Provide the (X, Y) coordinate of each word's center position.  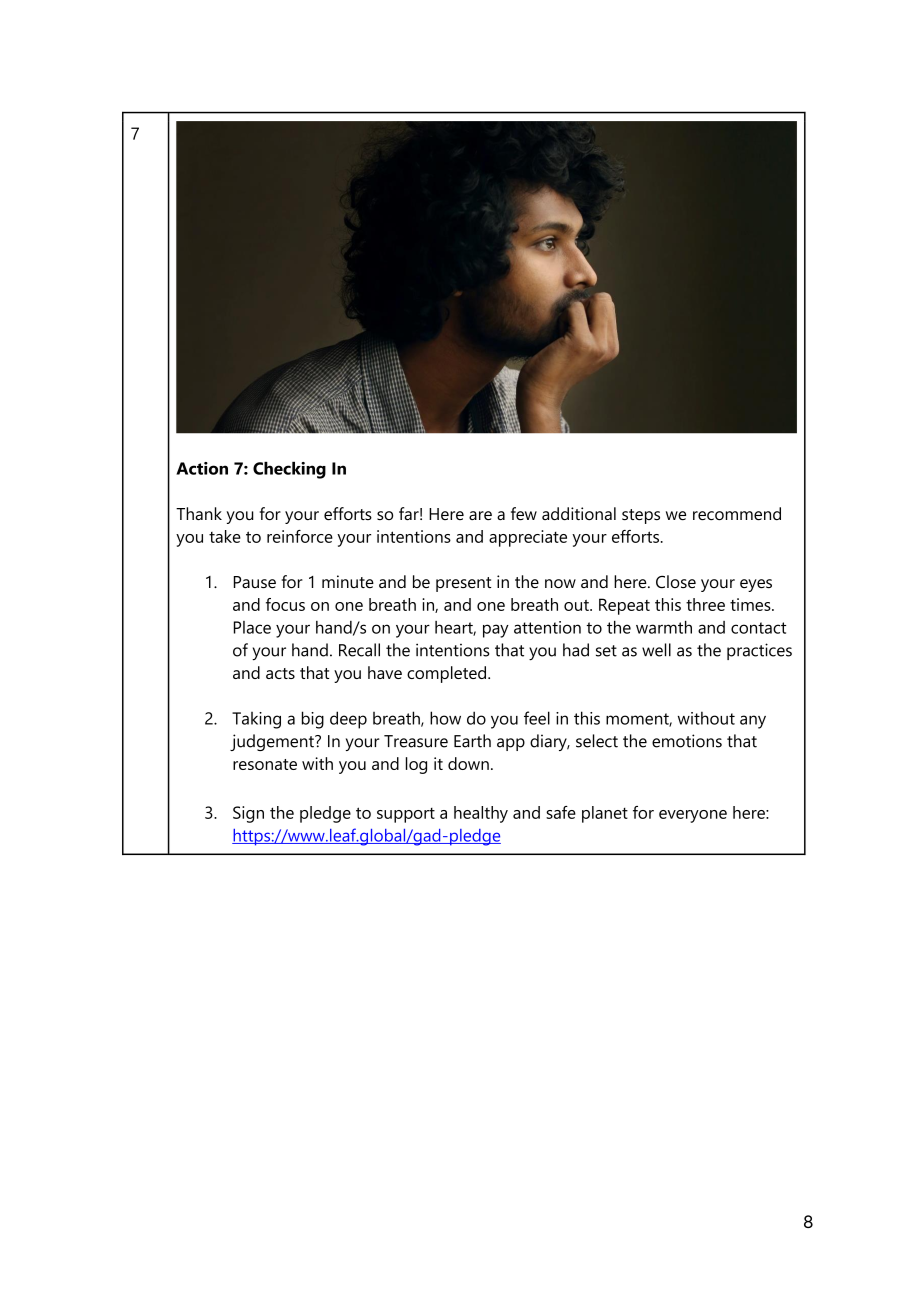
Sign (248, 814)
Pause (255, 582)
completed (448, 674)
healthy (481, 814)
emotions (687, 741)
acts (280, 673)
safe (561, 812)
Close (676, 581)
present (463, 584)
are (480, 515)
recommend (737, 513)
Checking (289, 470)
